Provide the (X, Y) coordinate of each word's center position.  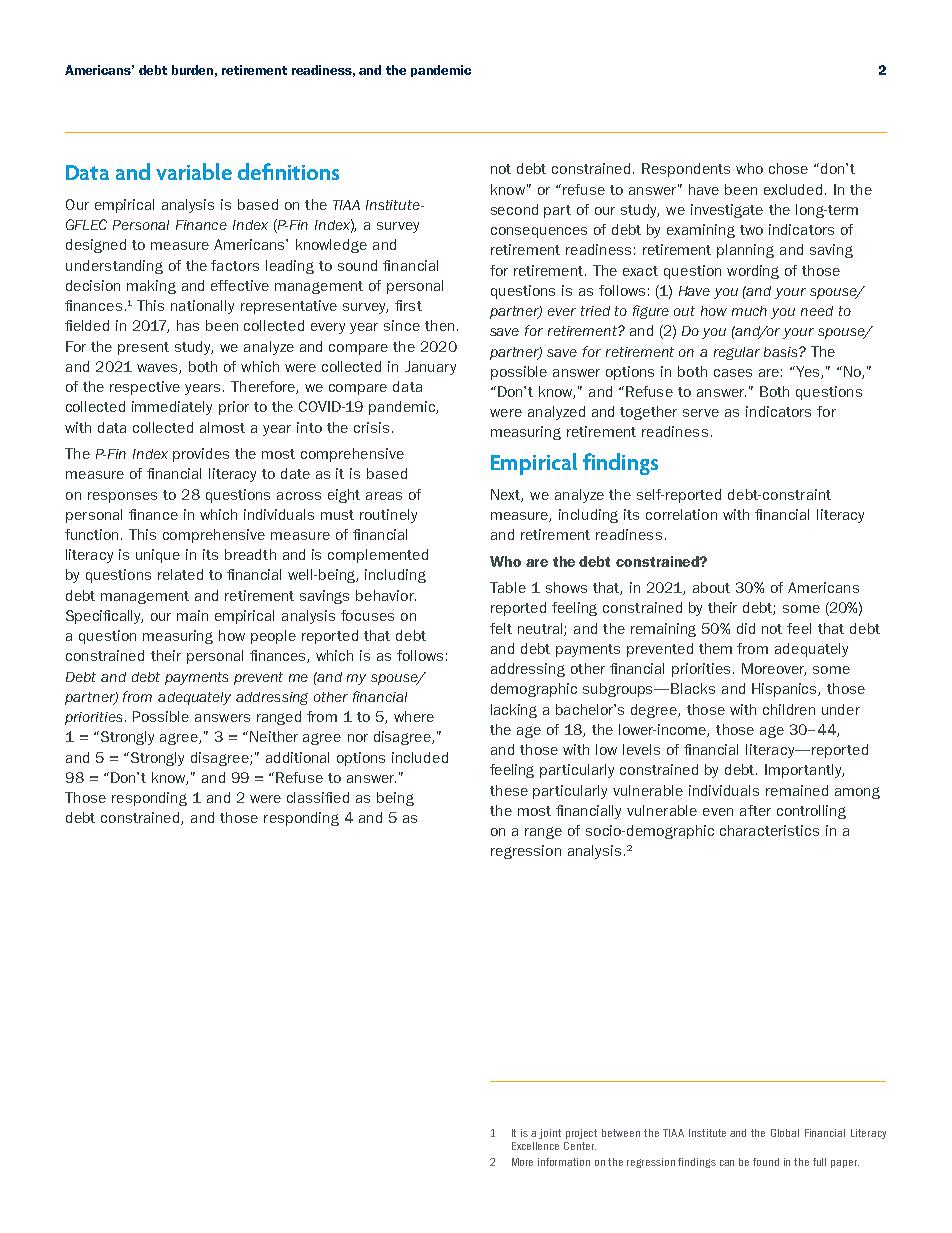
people (273, 637)
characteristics (769, 830)
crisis (371, 427)
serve (701, 413)
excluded (793, 189)
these (509, 790)
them (715, 648)
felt (501, 628)
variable (194, 171)
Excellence (535, 1146)
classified (318, 797)
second (514, 209)
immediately (172, 408)
